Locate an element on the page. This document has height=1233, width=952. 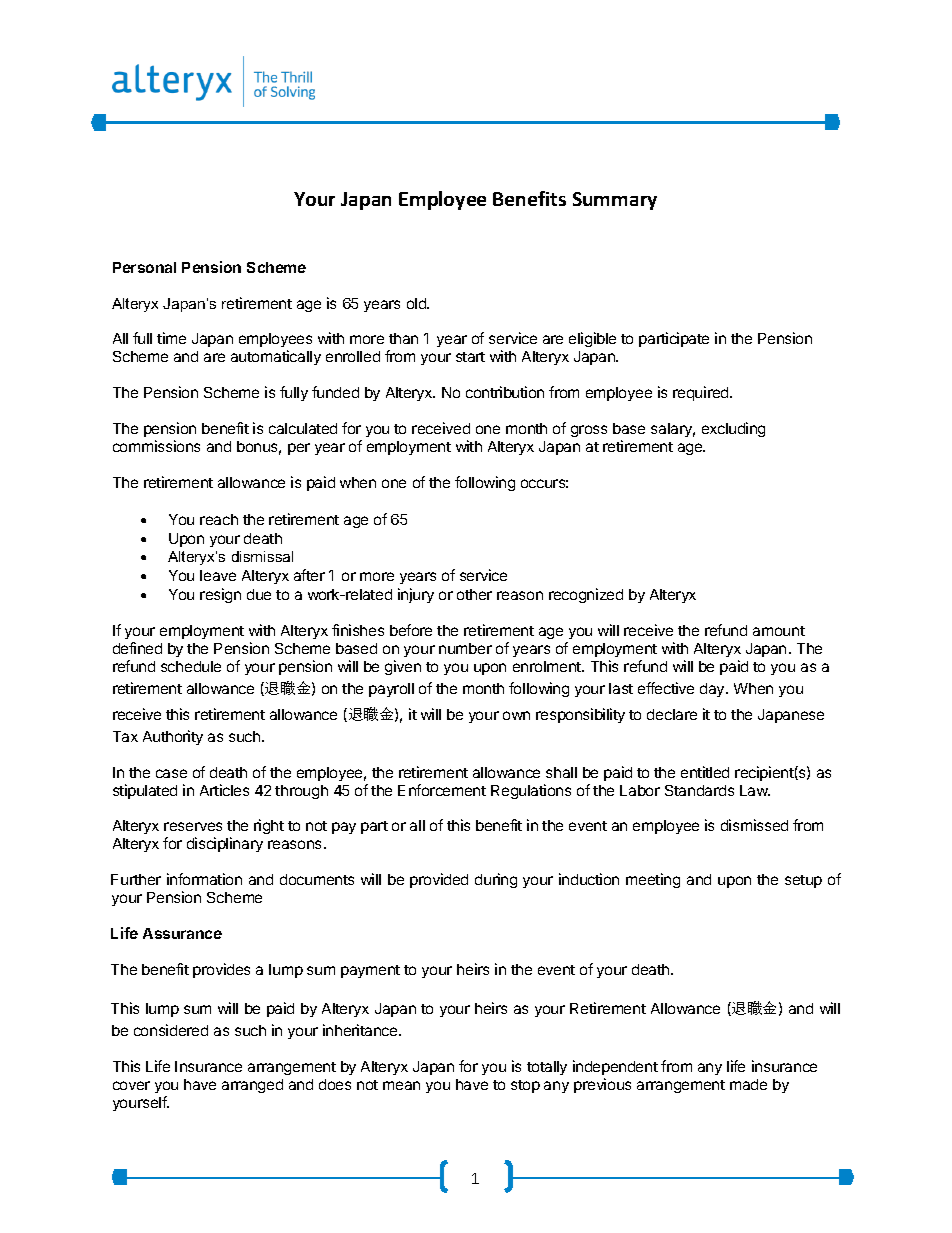
Summary is located at coordinates (615, 201).
